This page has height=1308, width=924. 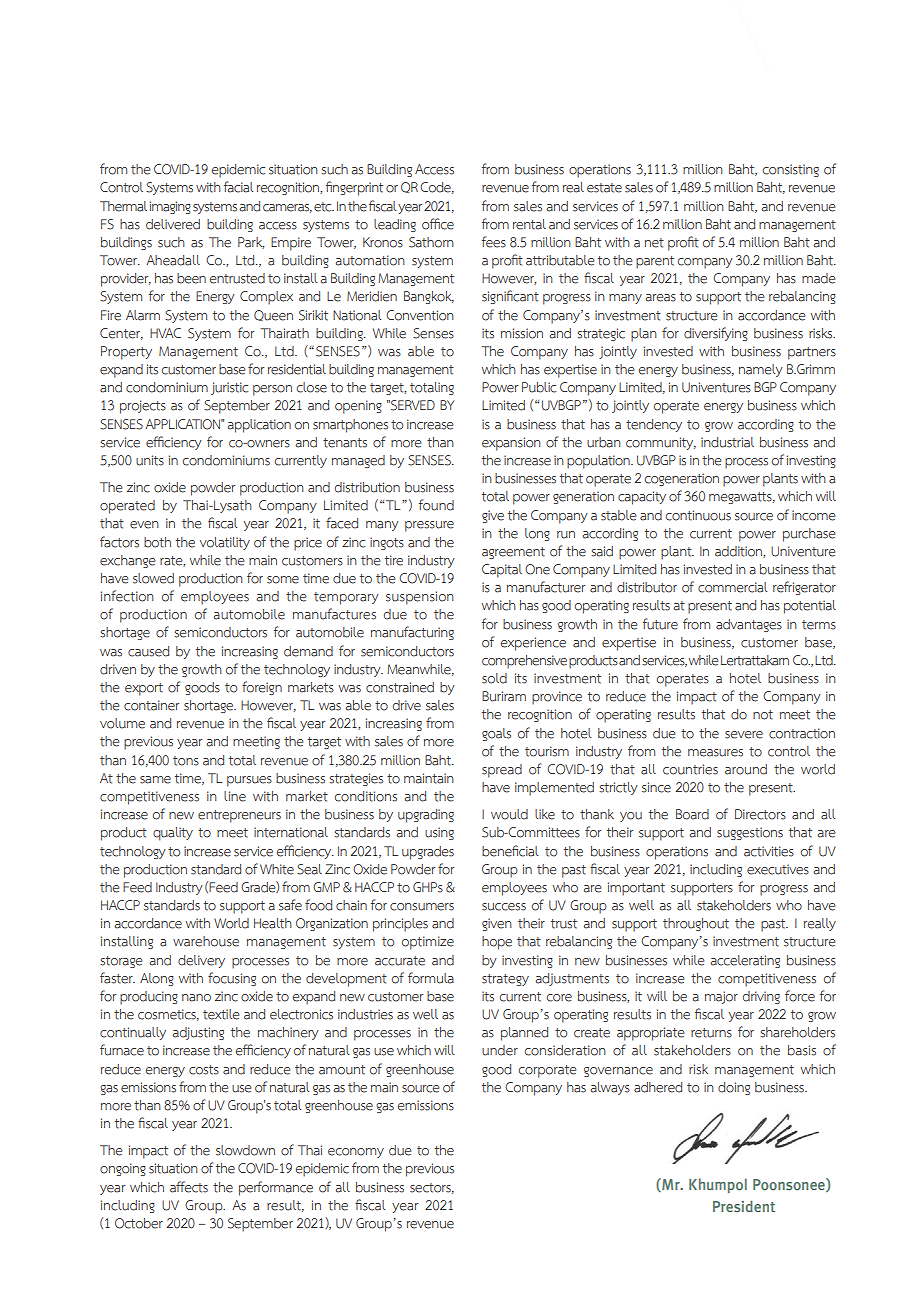 What do you see at coordinates (151, 705) in the page?
I see `container` at bounding box center [151, 705].
